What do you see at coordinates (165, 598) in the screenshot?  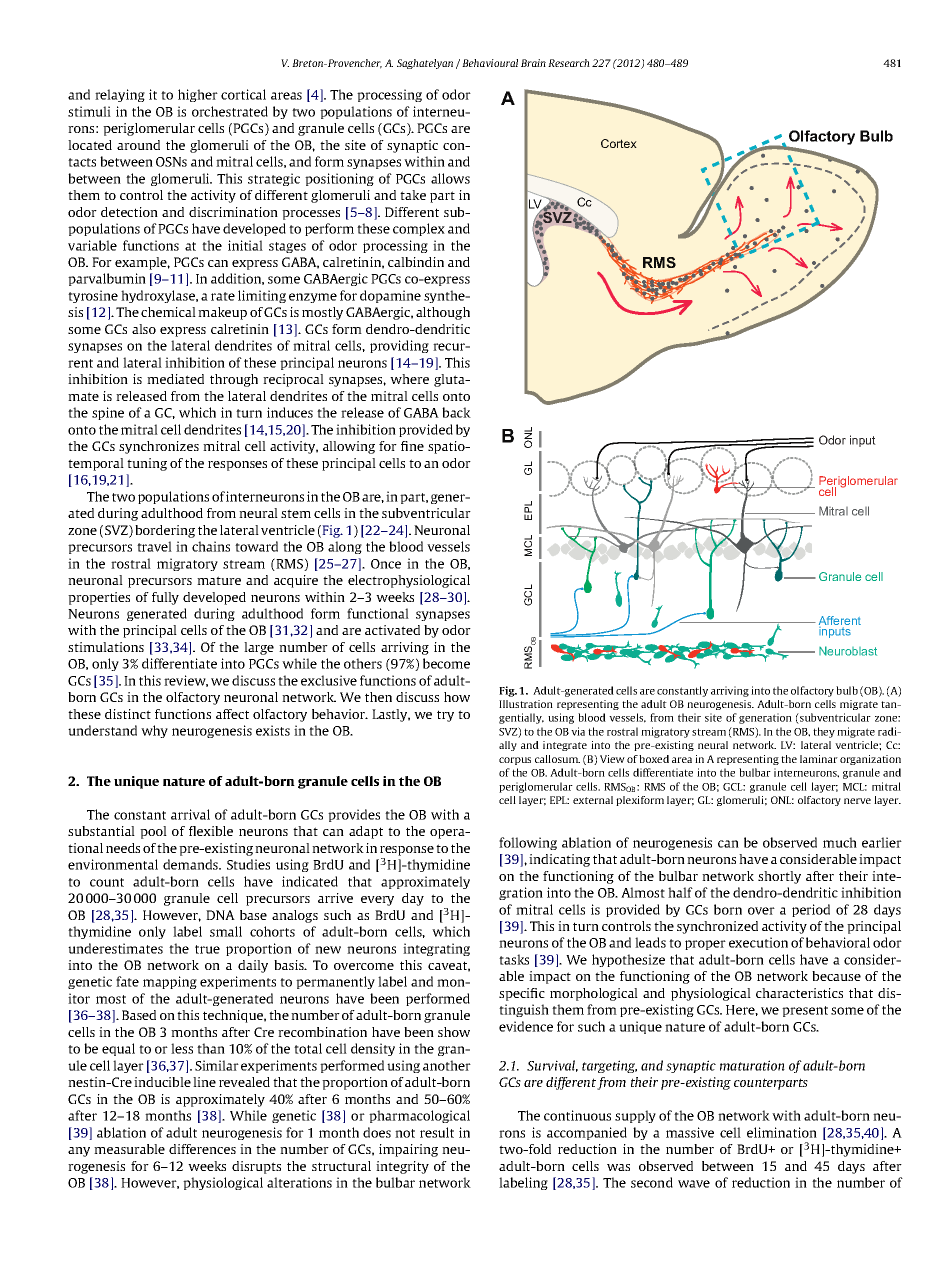 I see `fully` at bounding box center [165, 598].
